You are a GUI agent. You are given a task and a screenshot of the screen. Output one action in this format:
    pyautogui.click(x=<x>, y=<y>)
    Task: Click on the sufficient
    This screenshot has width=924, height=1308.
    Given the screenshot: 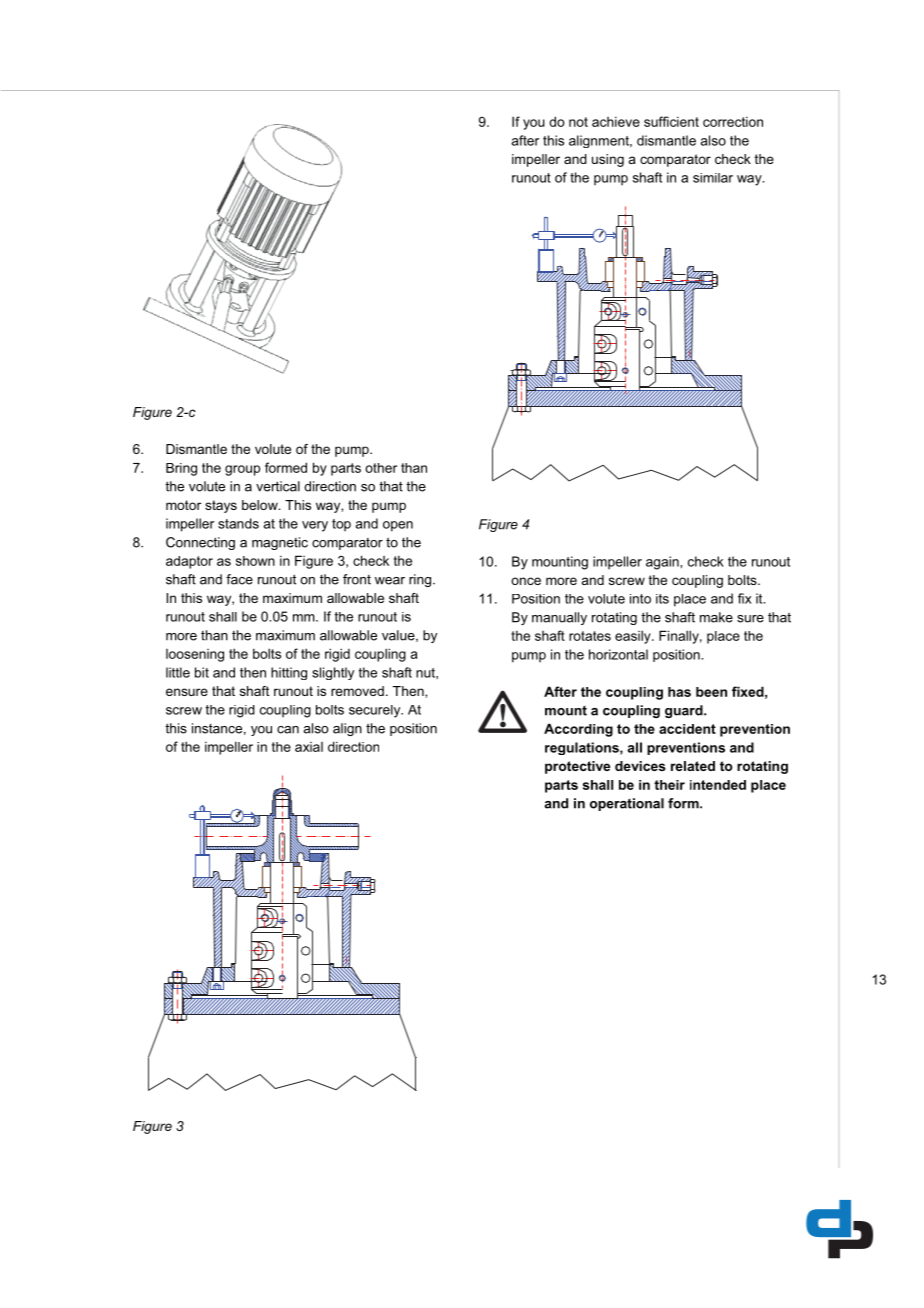 What is the action you would take?
    pyautogui.click(x=671, y=121)
